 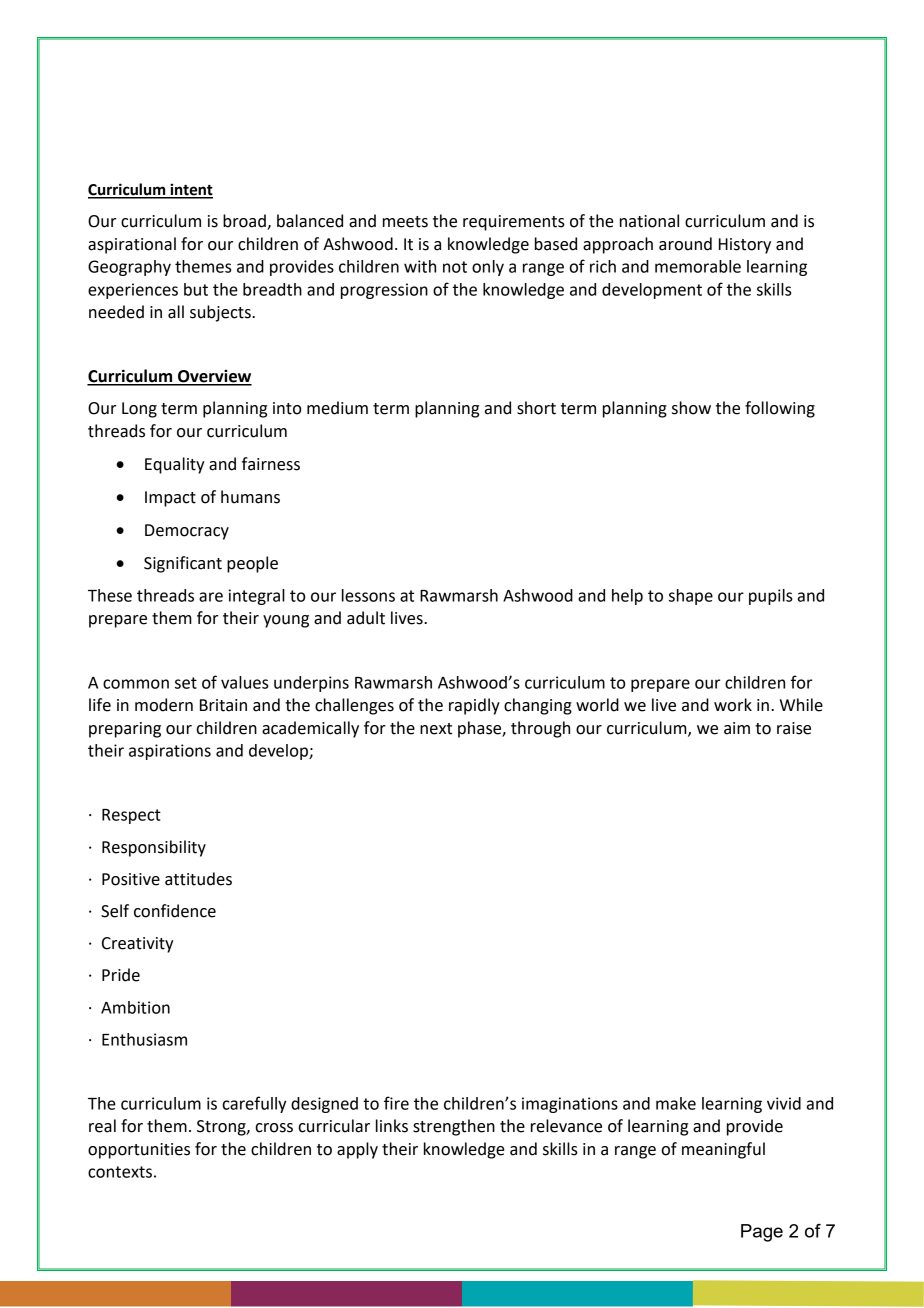 What do you see at coordinates (536, 408) in the screenshot?
I see `short` at bounding box center [536, 408].
